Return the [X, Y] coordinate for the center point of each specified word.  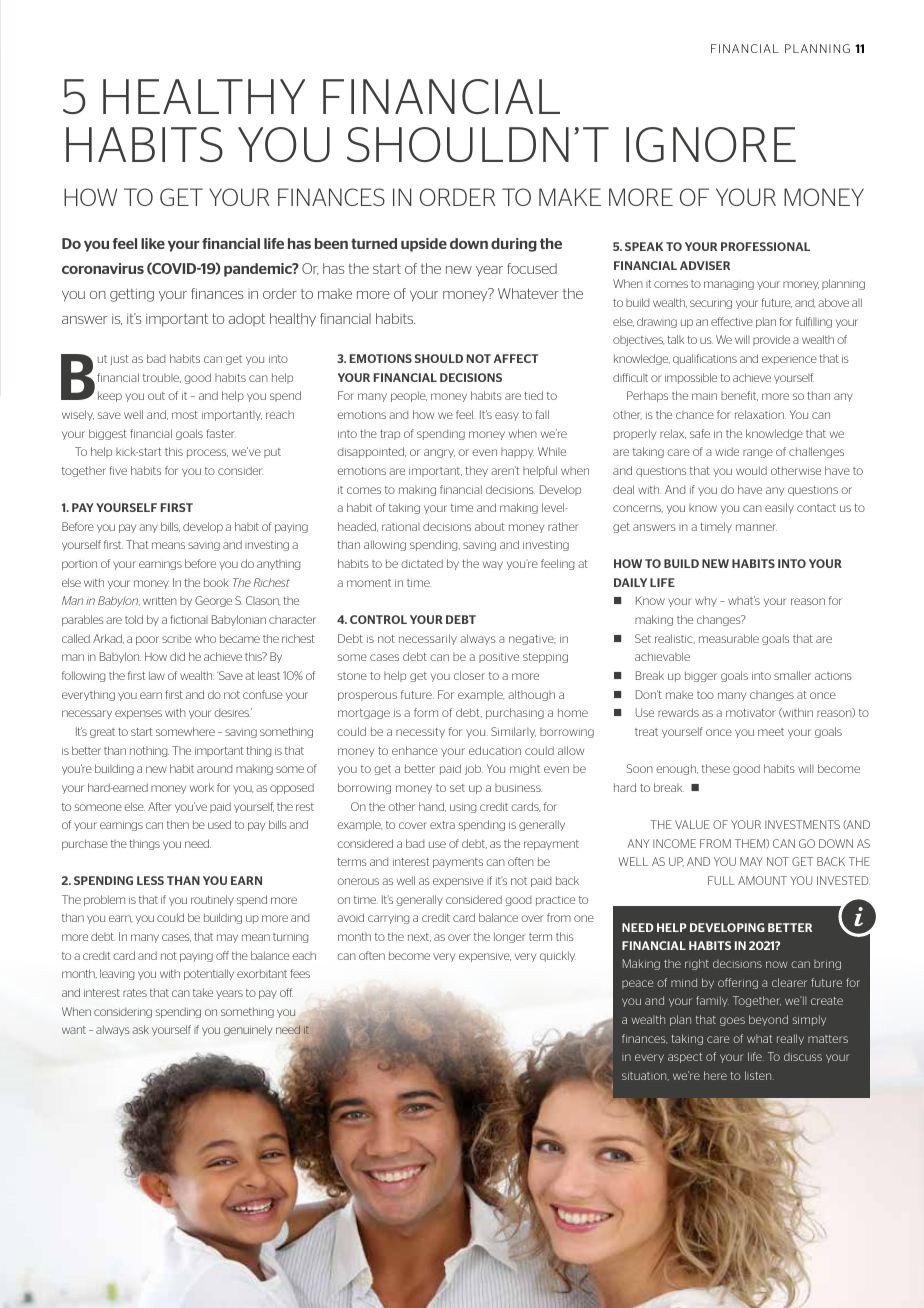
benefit [739, 396]
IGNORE [711, 144]
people [409, 396]
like [153, 243]
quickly [558, 956]
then [178, 824]
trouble [162, 378]
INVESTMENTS [802, 824]
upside [424, 245]
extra [442, 825]
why [706, 601]
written [160, 601]
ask [140, 1029]
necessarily [428, 639]
